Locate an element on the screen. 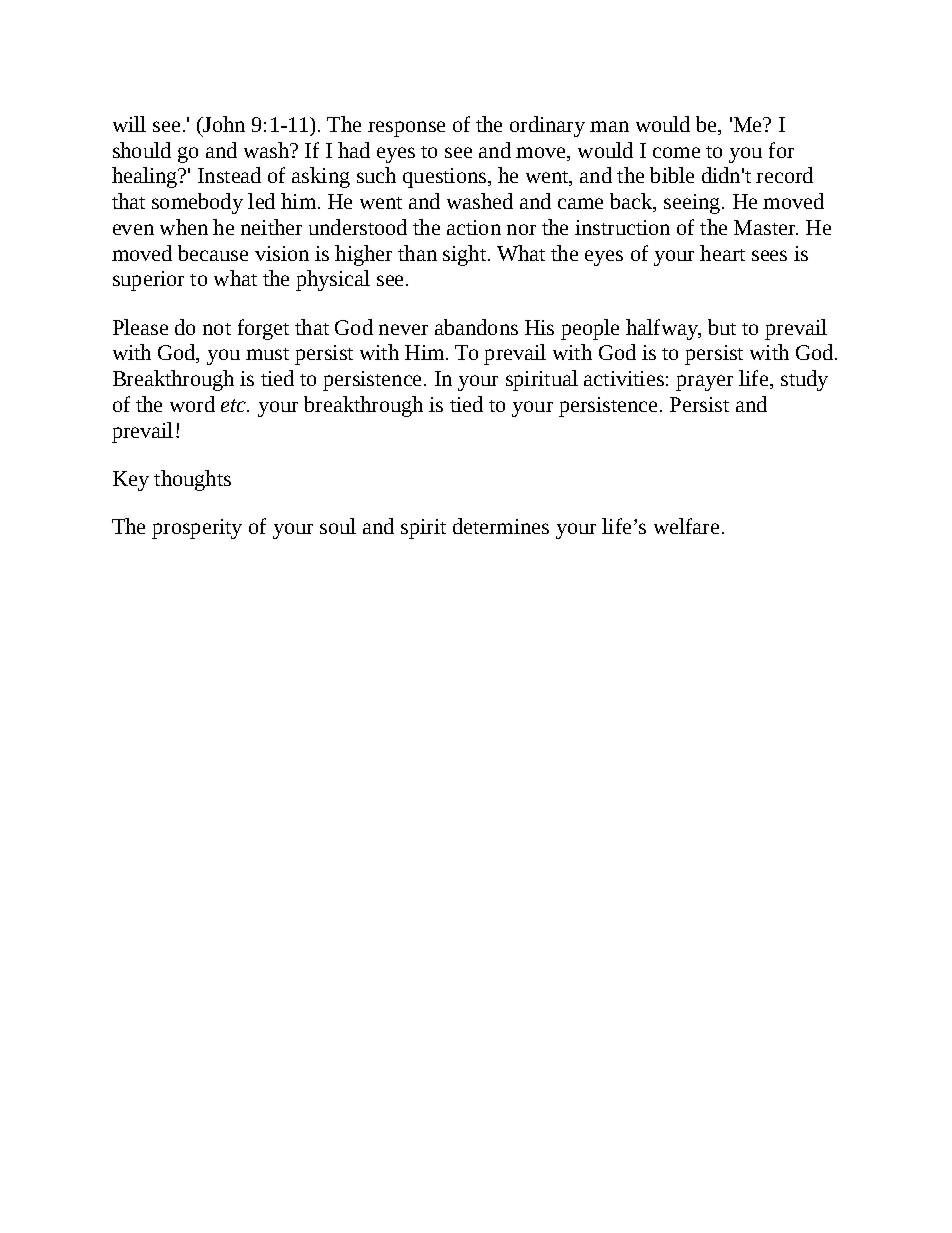 This screenshot has width=952, height=1233. but is located at coordinates (722, 327).
